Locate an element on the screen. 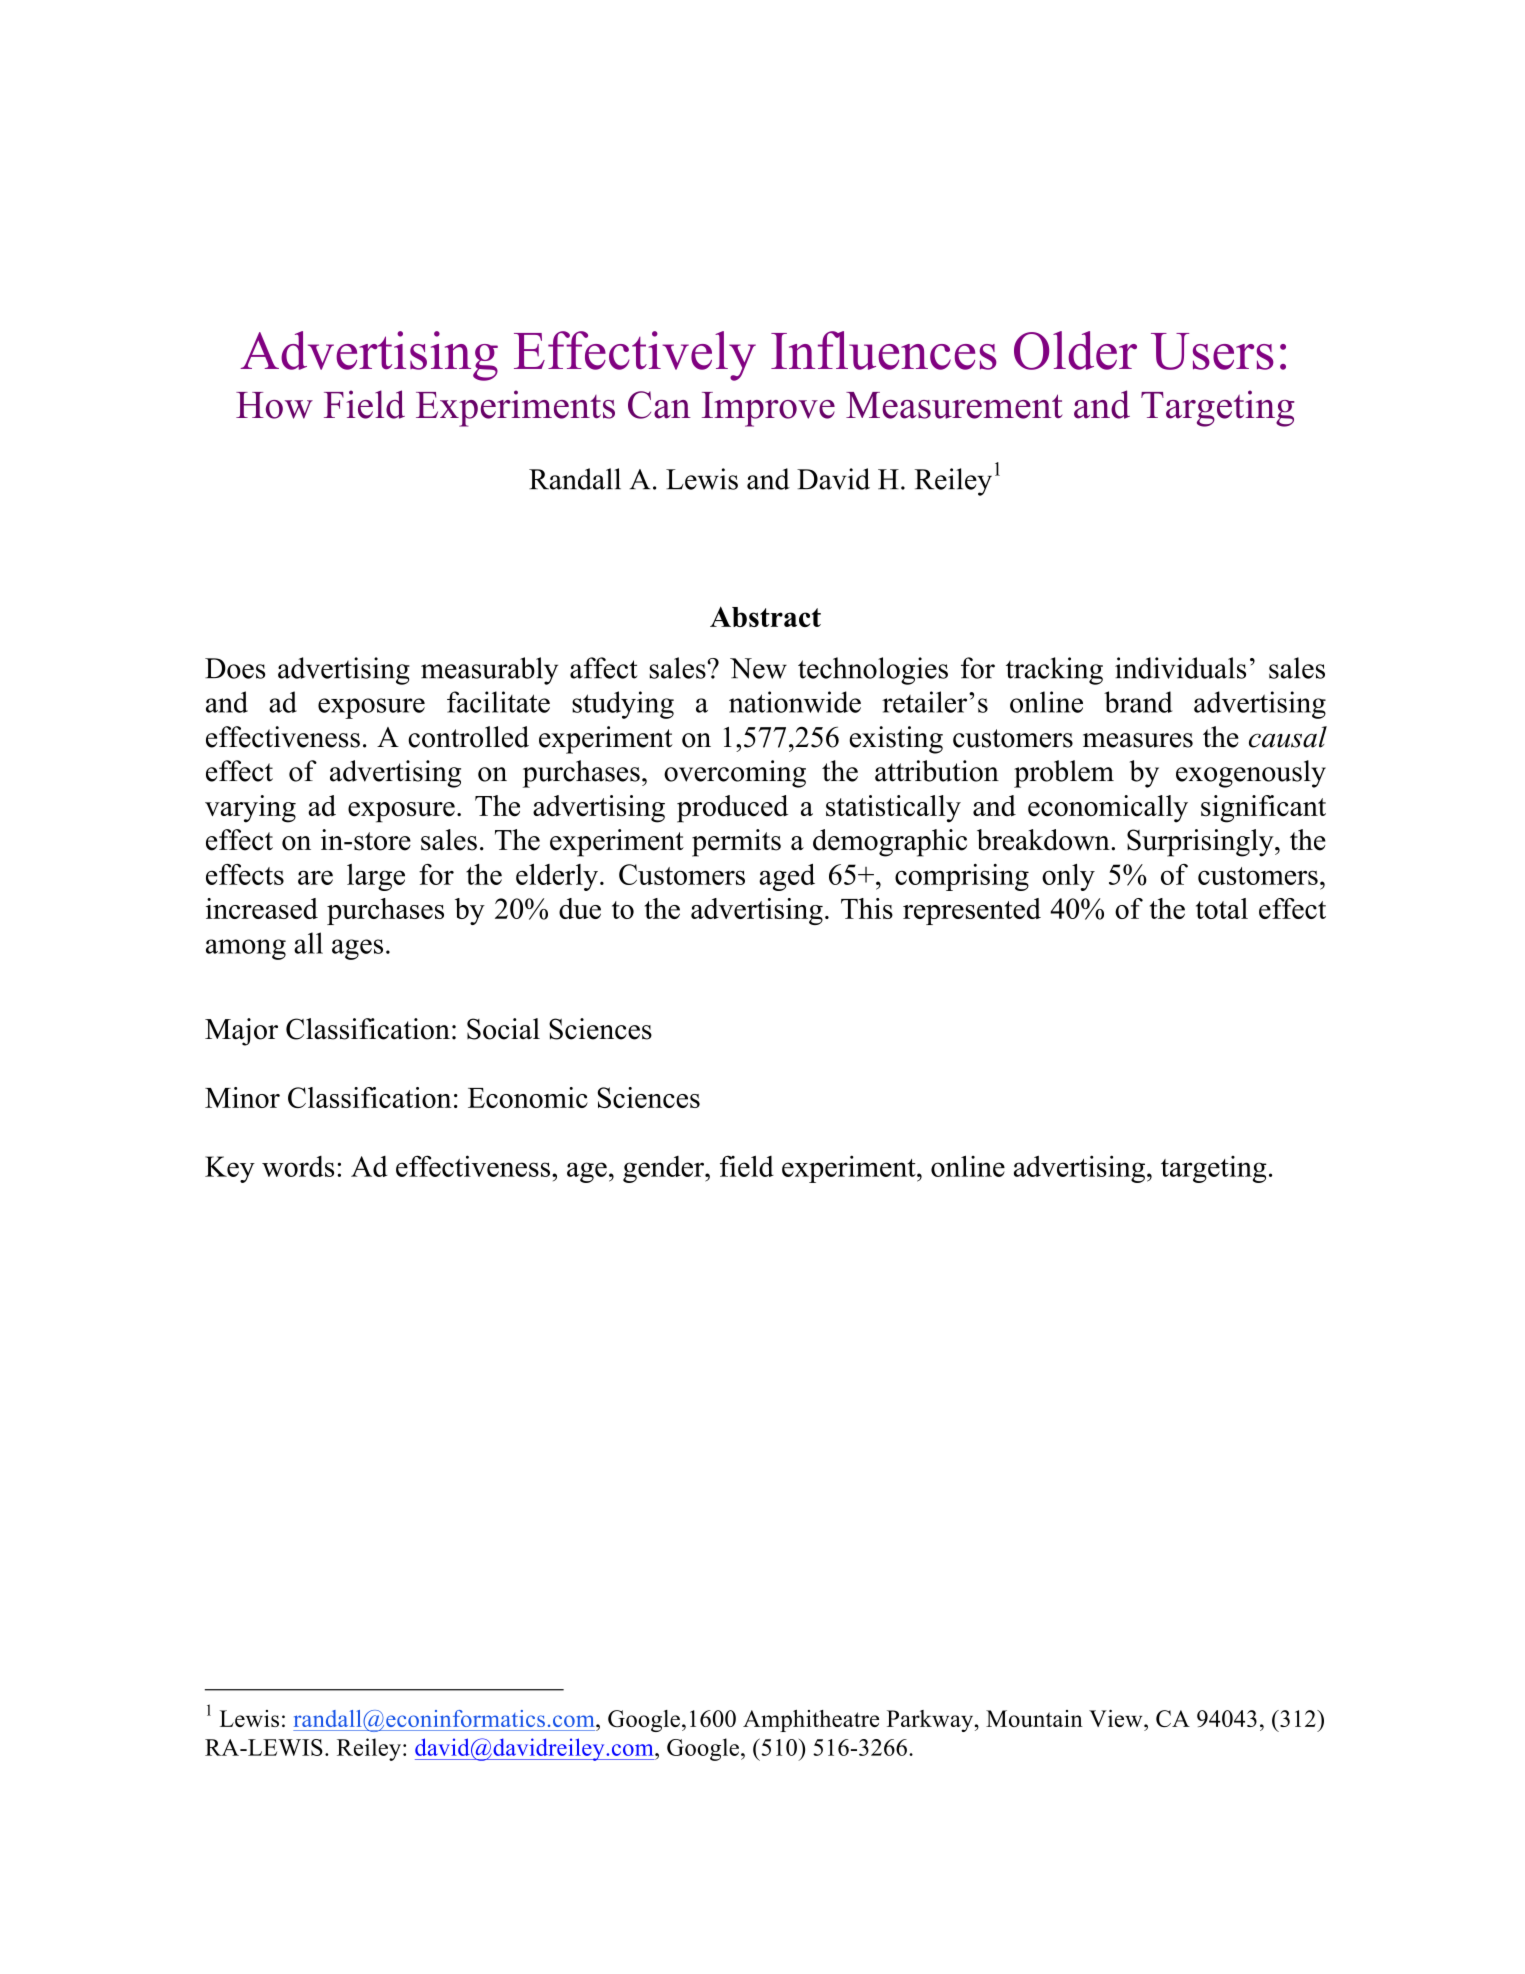  controlled is located at coordinates (468, 737).
